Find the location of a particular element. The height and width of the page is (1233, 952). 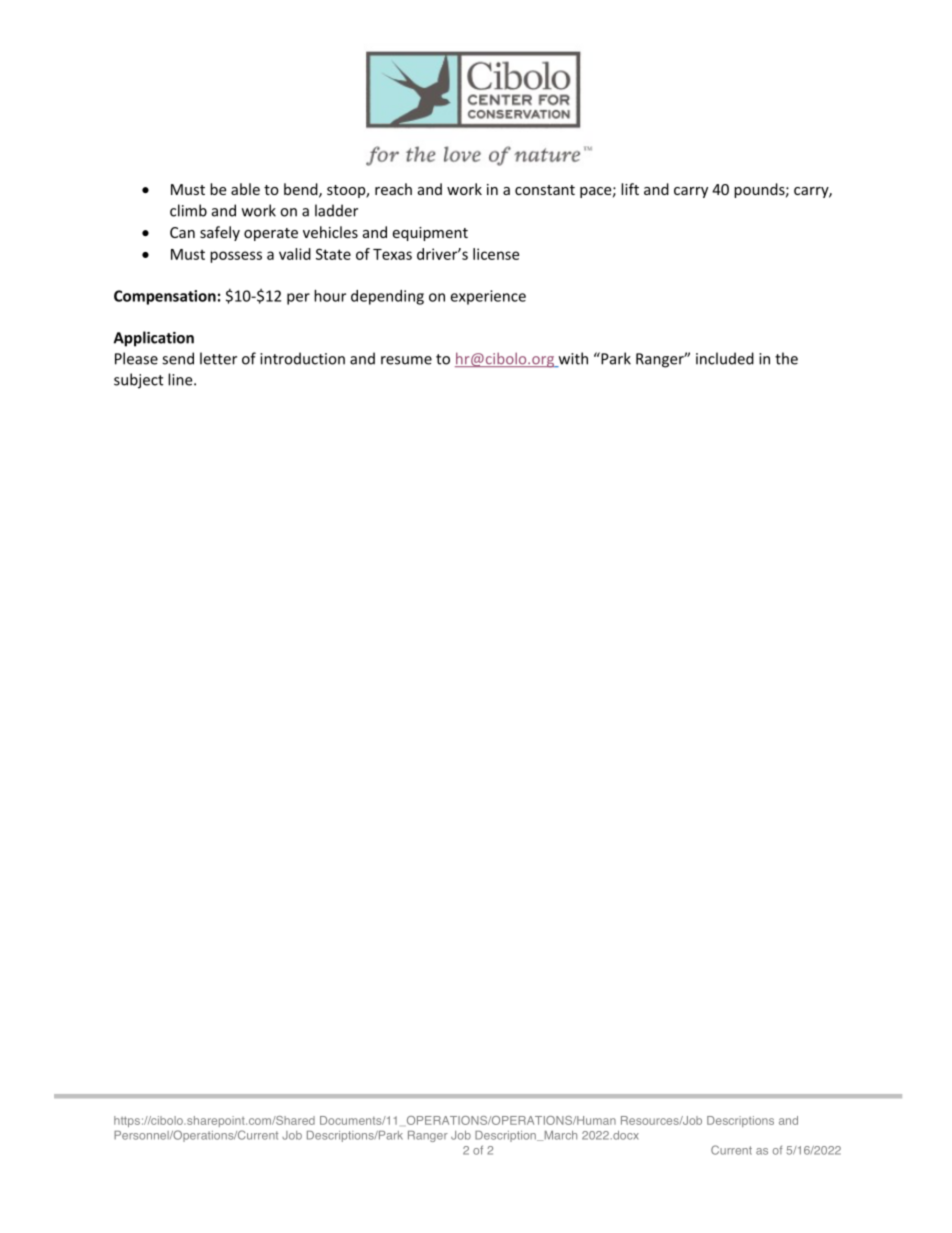

Compensation is located at coordinates (165, 297).
